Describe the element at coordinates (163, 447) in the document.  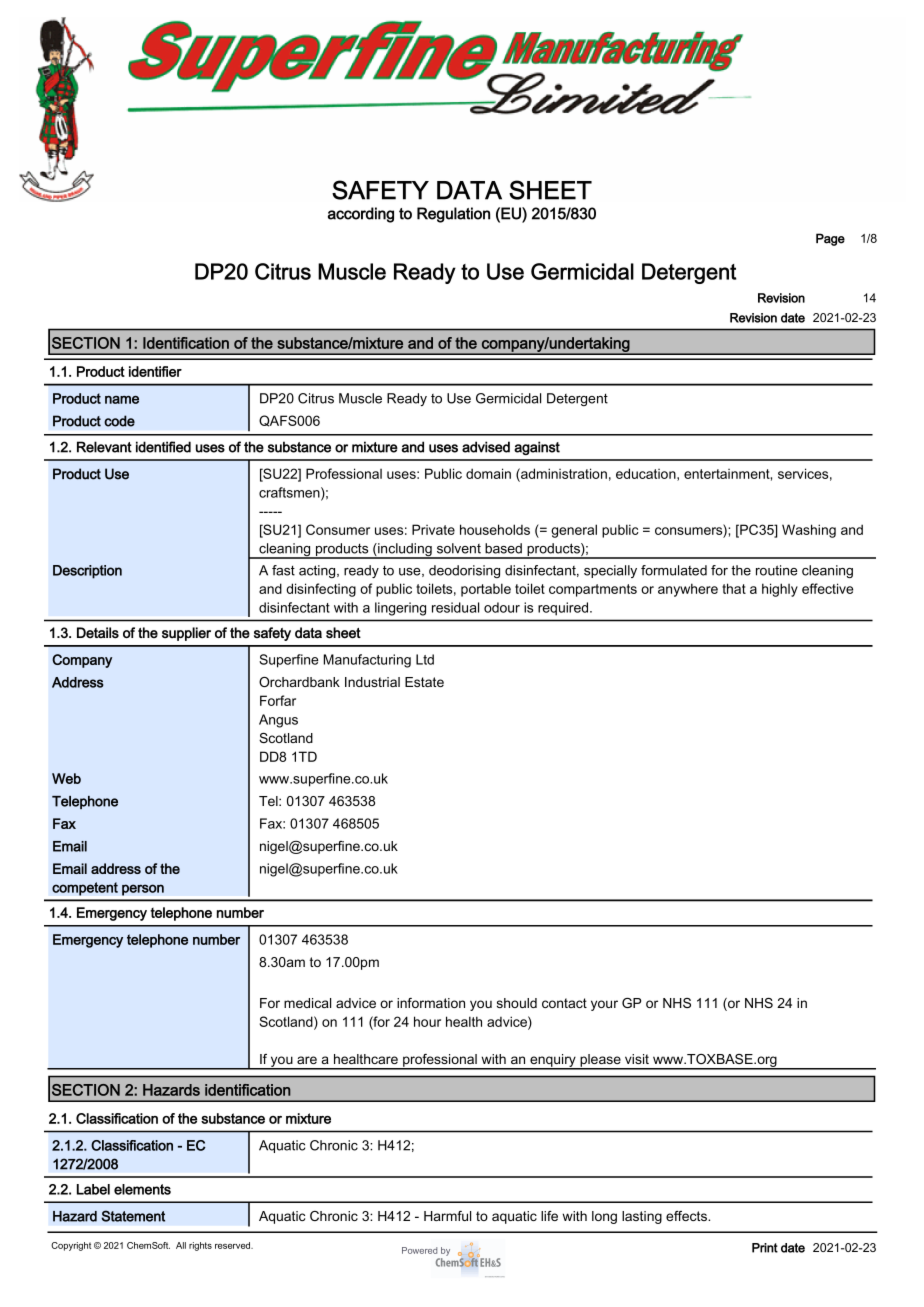
I see `identified` at that location.
